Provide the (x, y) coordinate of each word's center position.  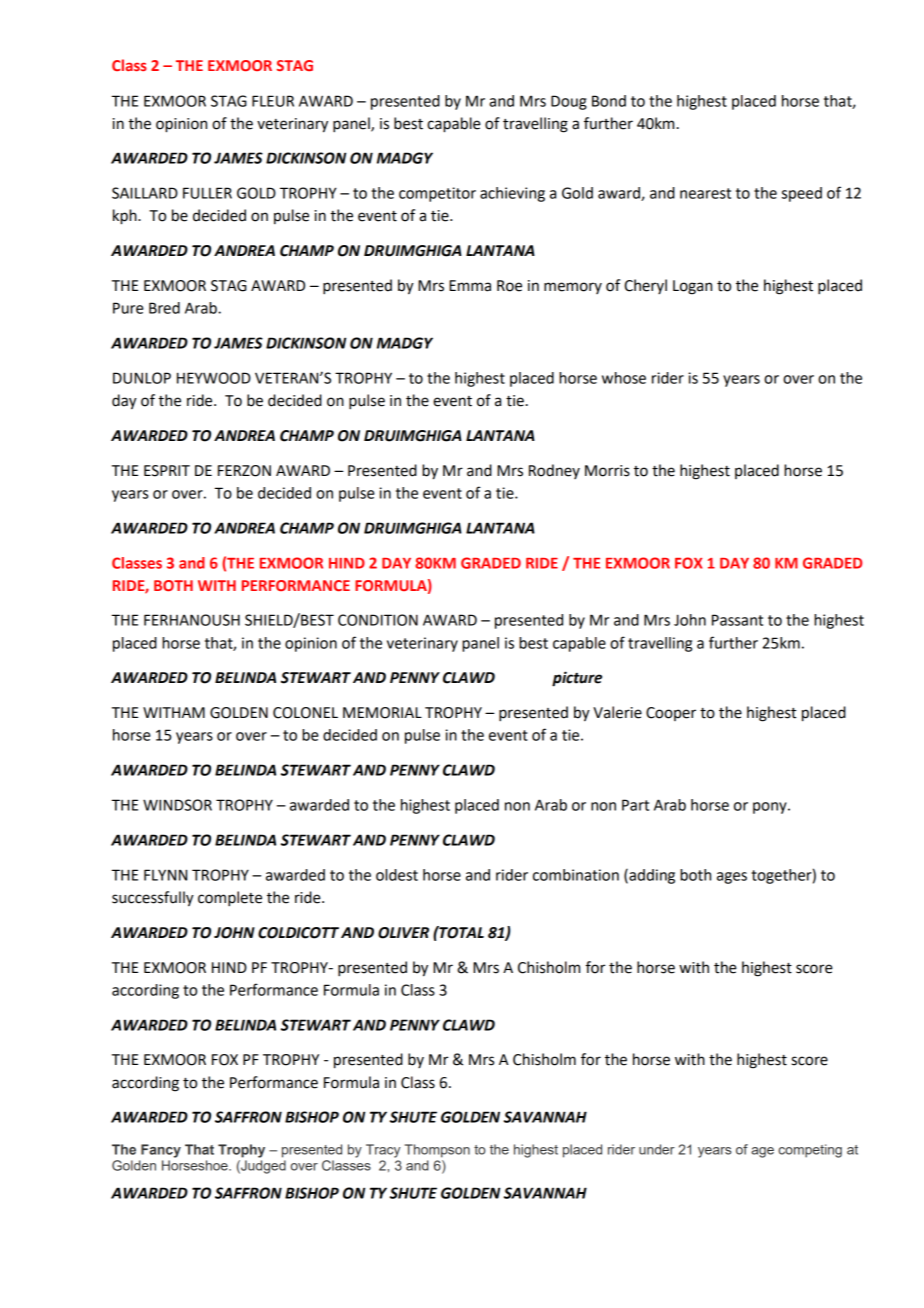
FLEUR (273, 101)
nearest (705, 193)
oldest (397, 875)
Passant (737, 620)
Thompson (437, 1151)
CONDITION (378, 620)
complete (230, 899)
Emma (470, 286)
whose (624, 378)
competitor (437, 194)
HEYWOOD (214, 378)
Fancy (161, 1151)
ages (732, 878)
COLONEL (305, 713)
